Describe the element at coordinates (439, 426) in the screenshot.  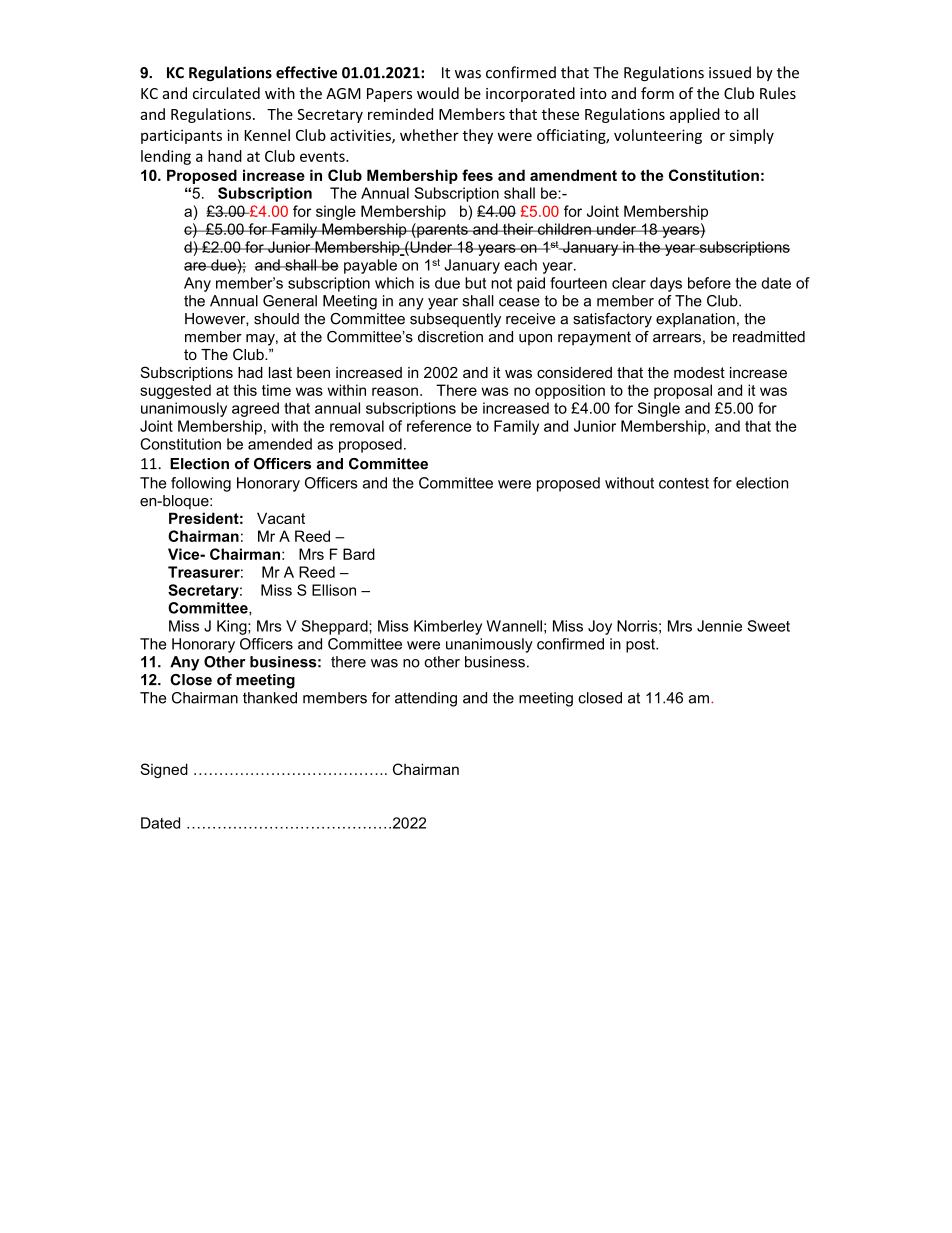
I see `reference` at that location.
